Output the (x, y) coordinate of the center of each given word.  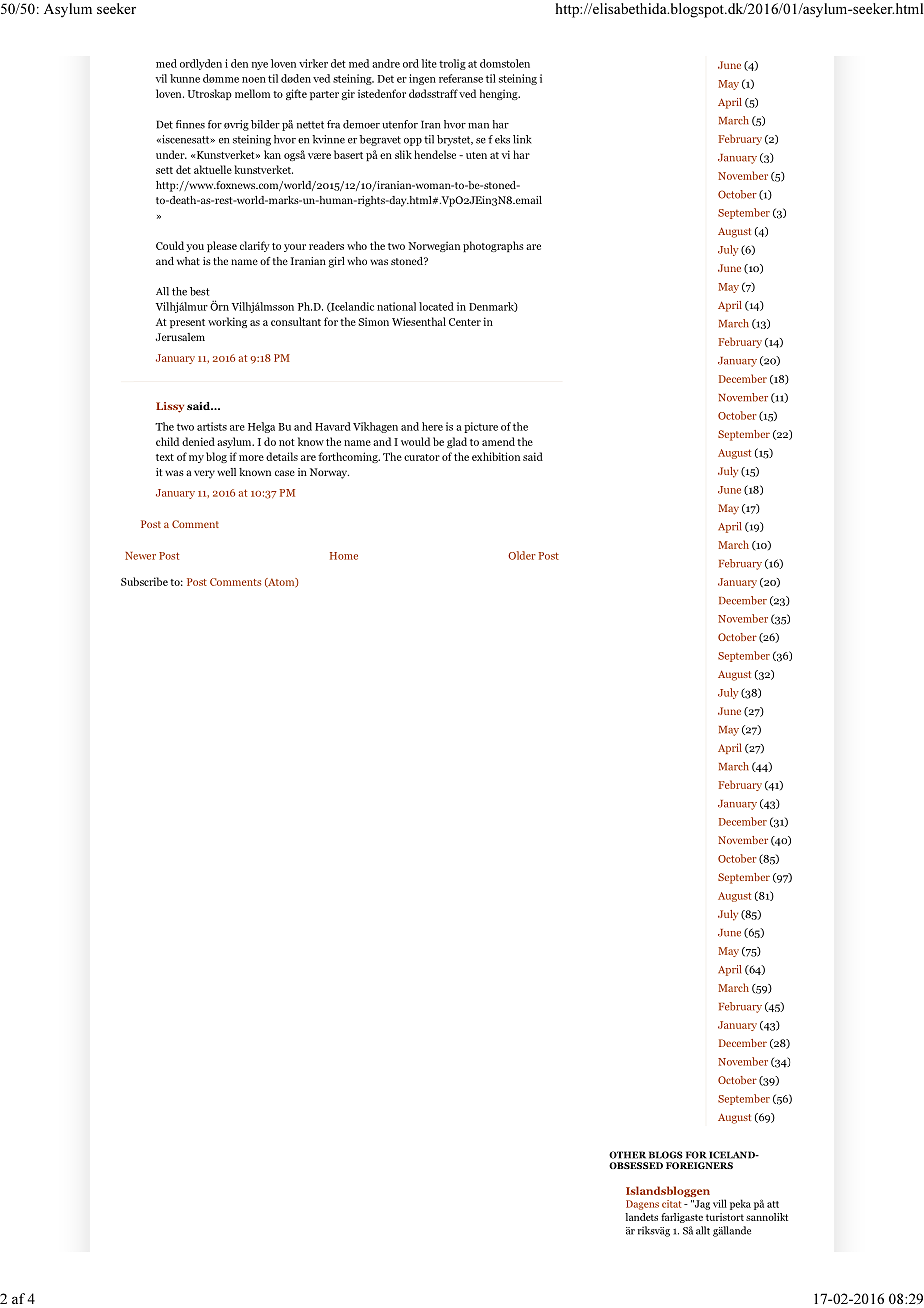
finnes (190, 124)
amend (498, 441)
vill (720, 1203)
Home (344, 556)
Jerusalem (180, 337)
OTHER (627, 1155)
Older (522, 555)
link (522, 139)
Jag (701, 1205)
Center (465, 322)
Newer (140, 556)
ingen (422, 79)
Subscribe (144, 581)
